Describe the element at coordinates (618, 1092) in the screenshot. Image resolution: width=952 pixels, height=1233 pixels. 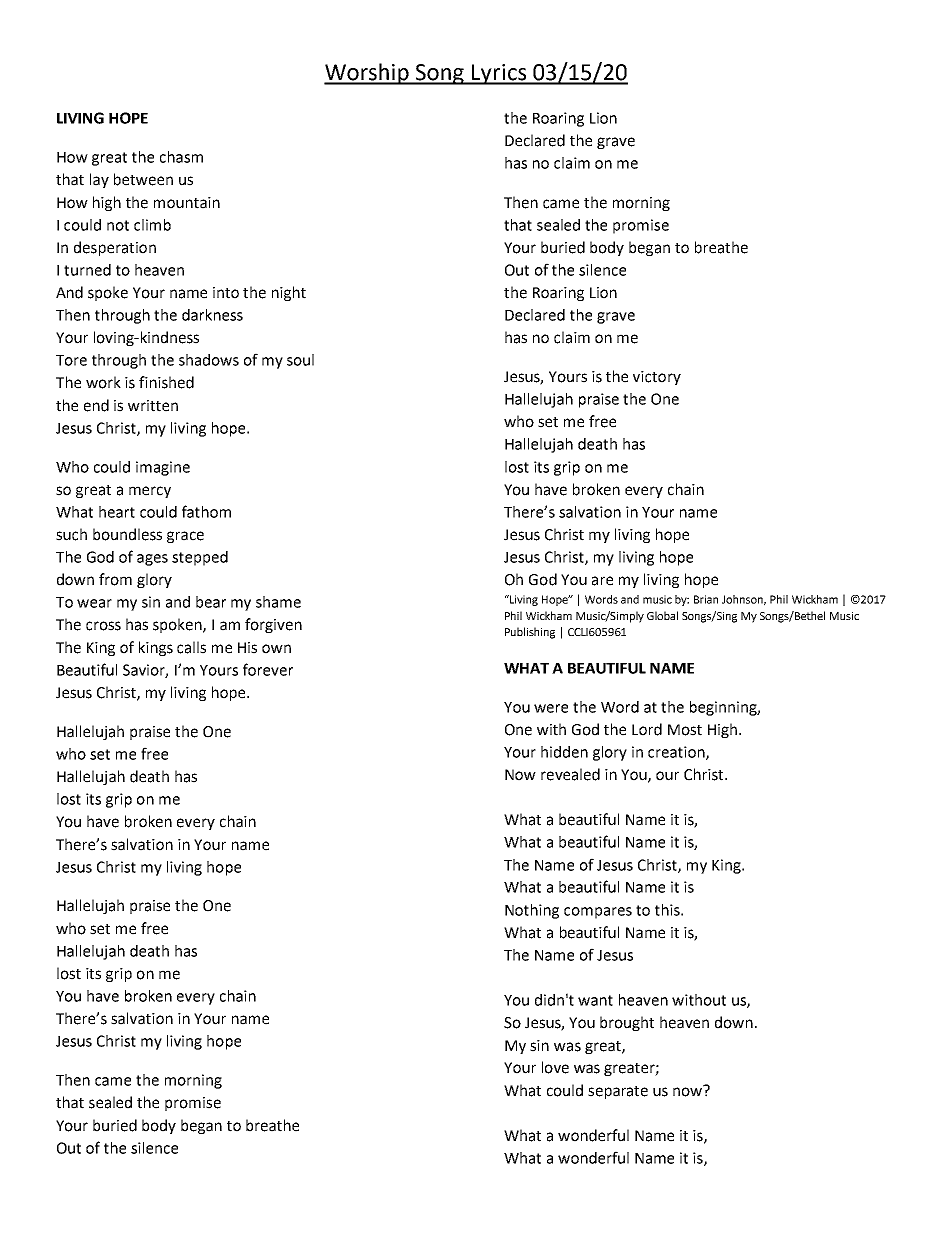
I see `separate` at that location.
